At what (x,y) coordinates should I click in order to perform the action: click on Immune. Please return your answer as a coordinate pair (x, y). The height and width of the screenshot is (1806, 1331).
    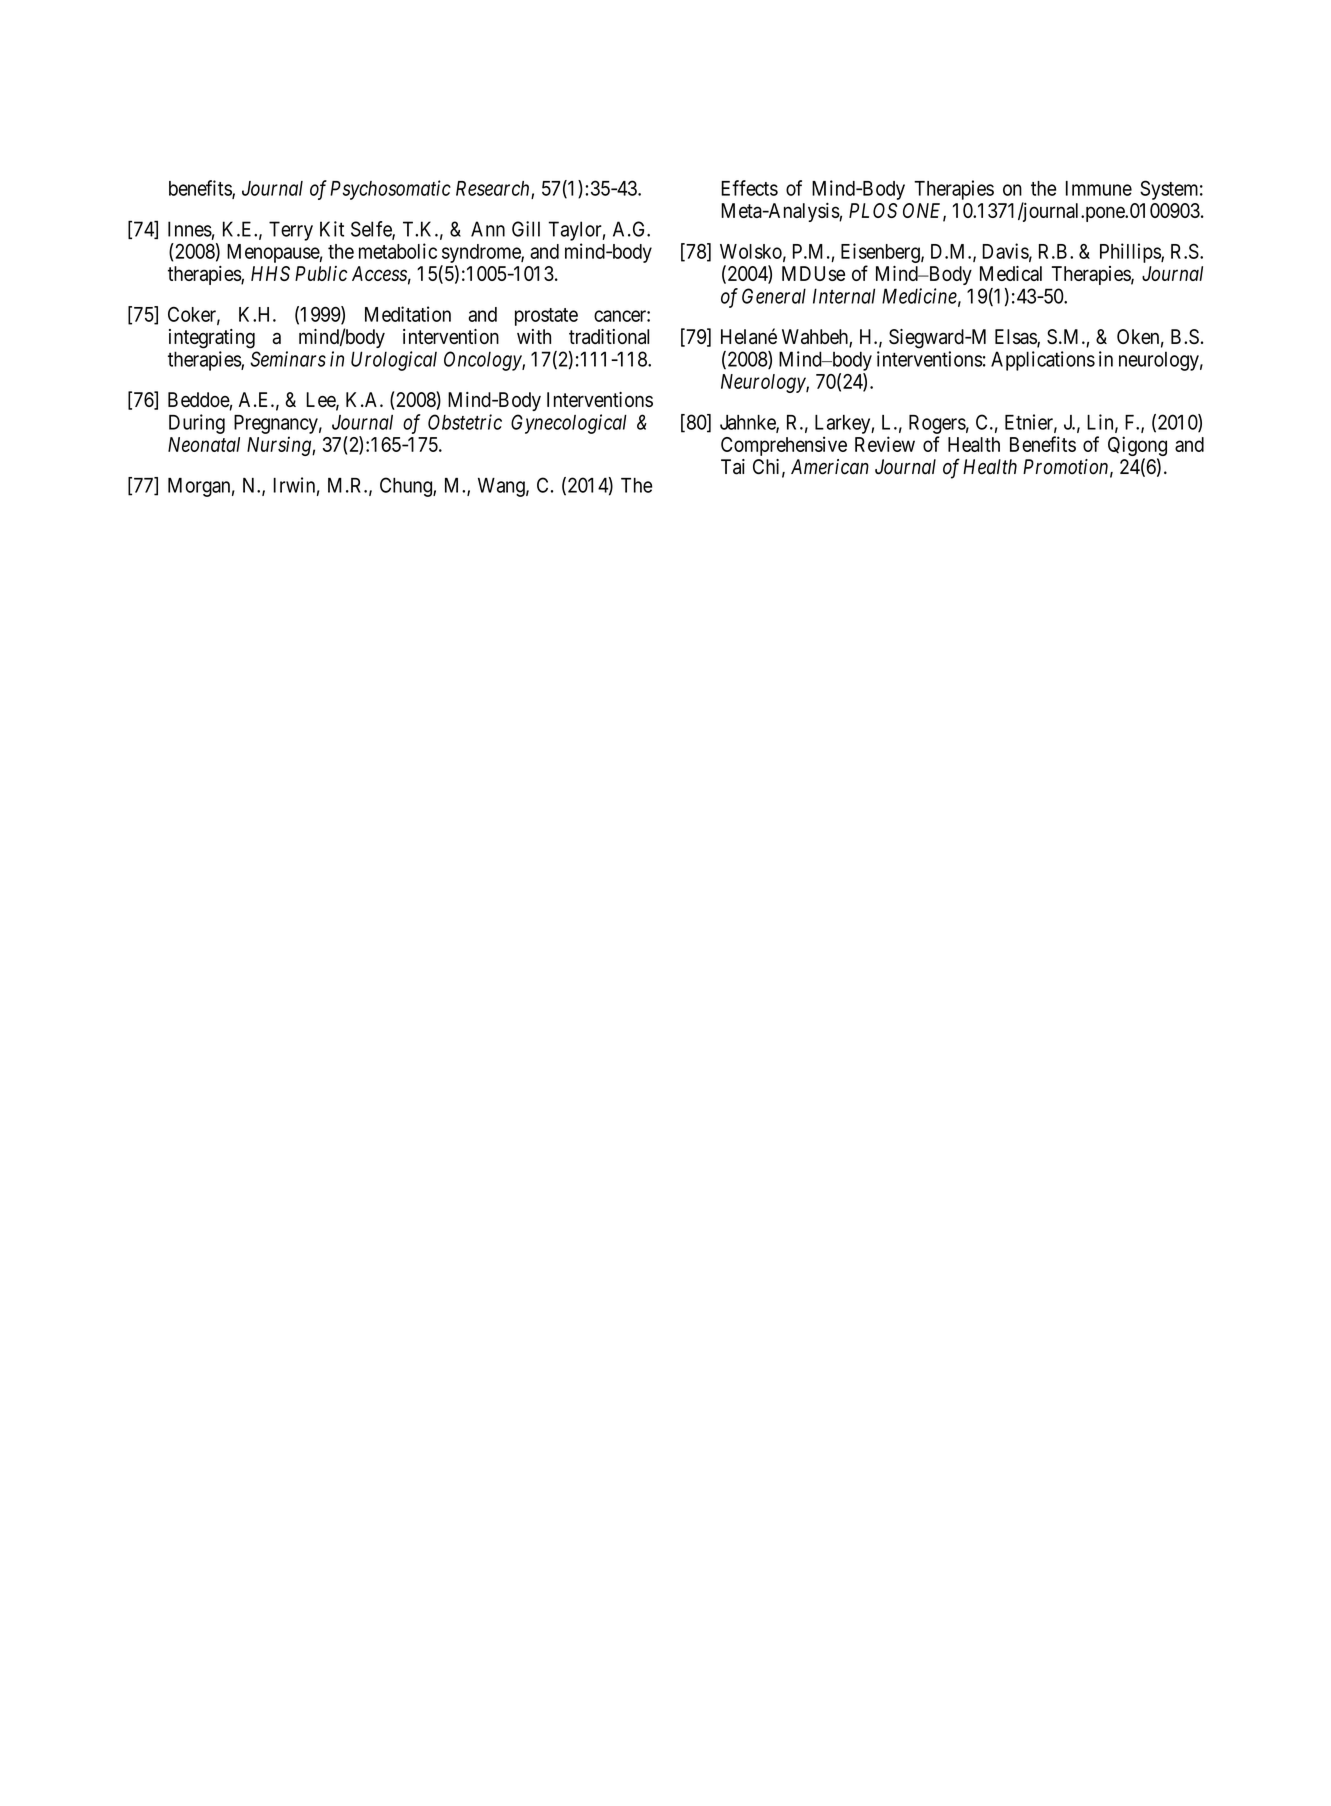
    Looking at the image, I should click on (1099, 188).
